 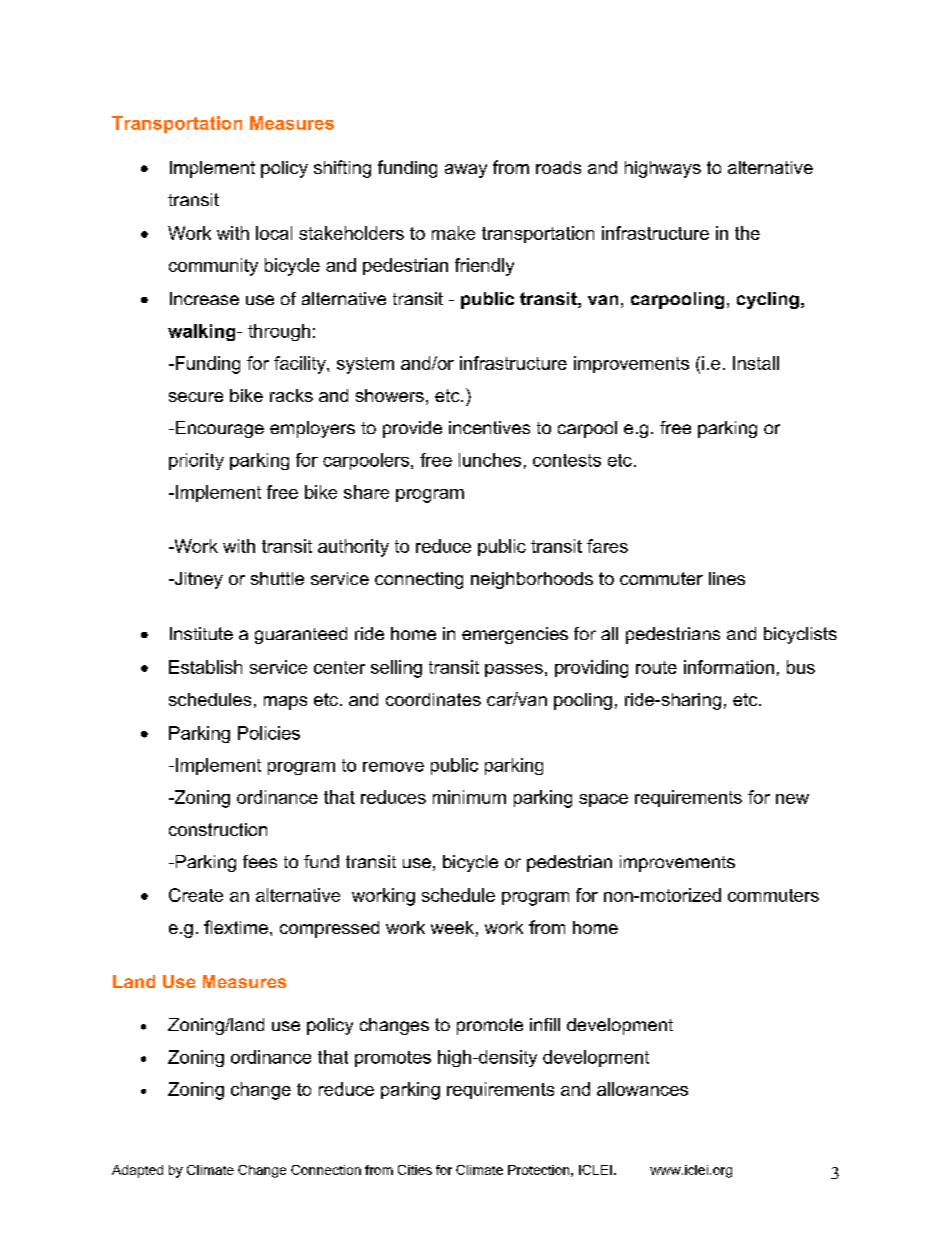 What do you see at coordinates (205, 667) in the document?
I see `Establish` at bounding box center [205, 667].
